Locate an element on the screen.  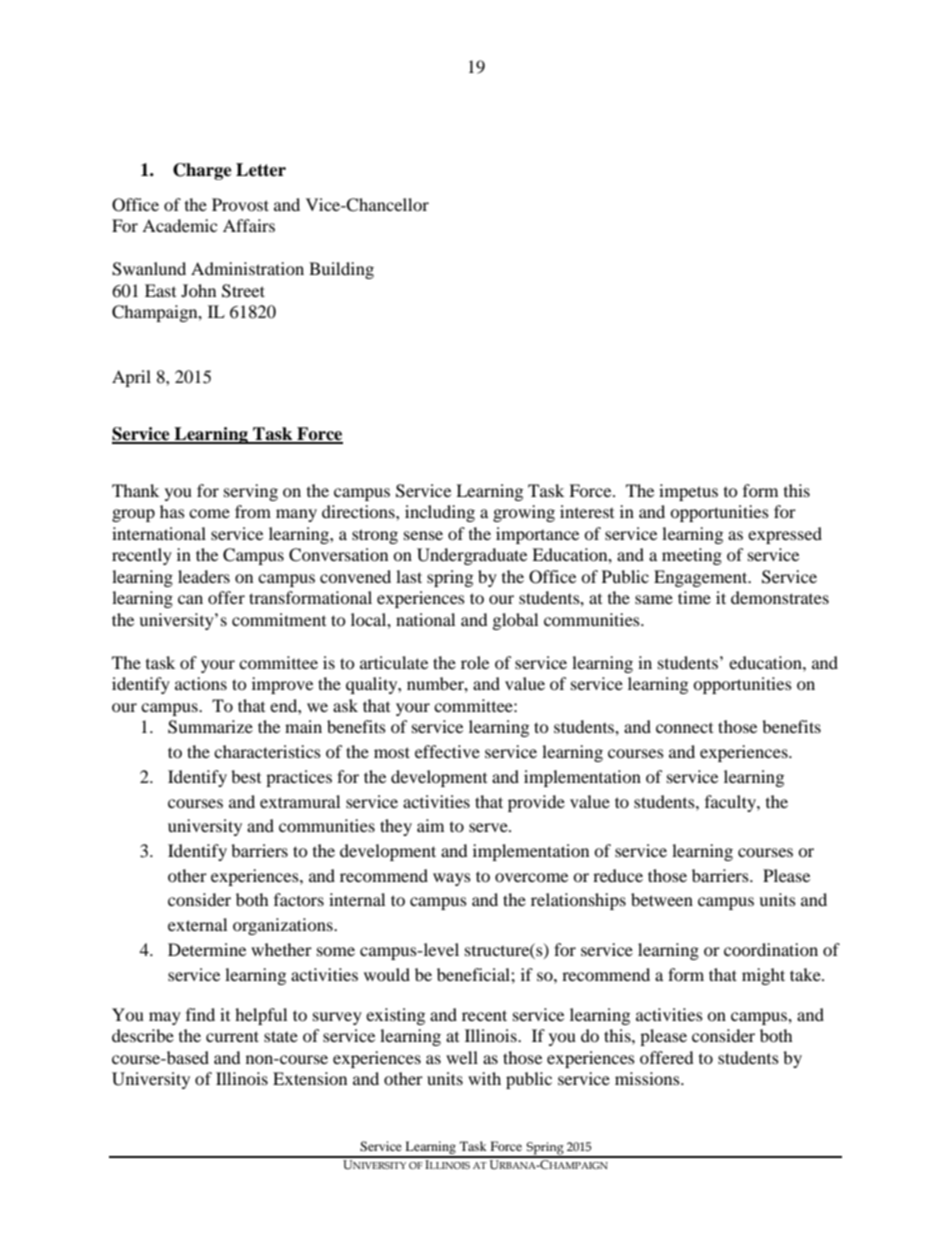
current is located at coordinates (232, 1036).
